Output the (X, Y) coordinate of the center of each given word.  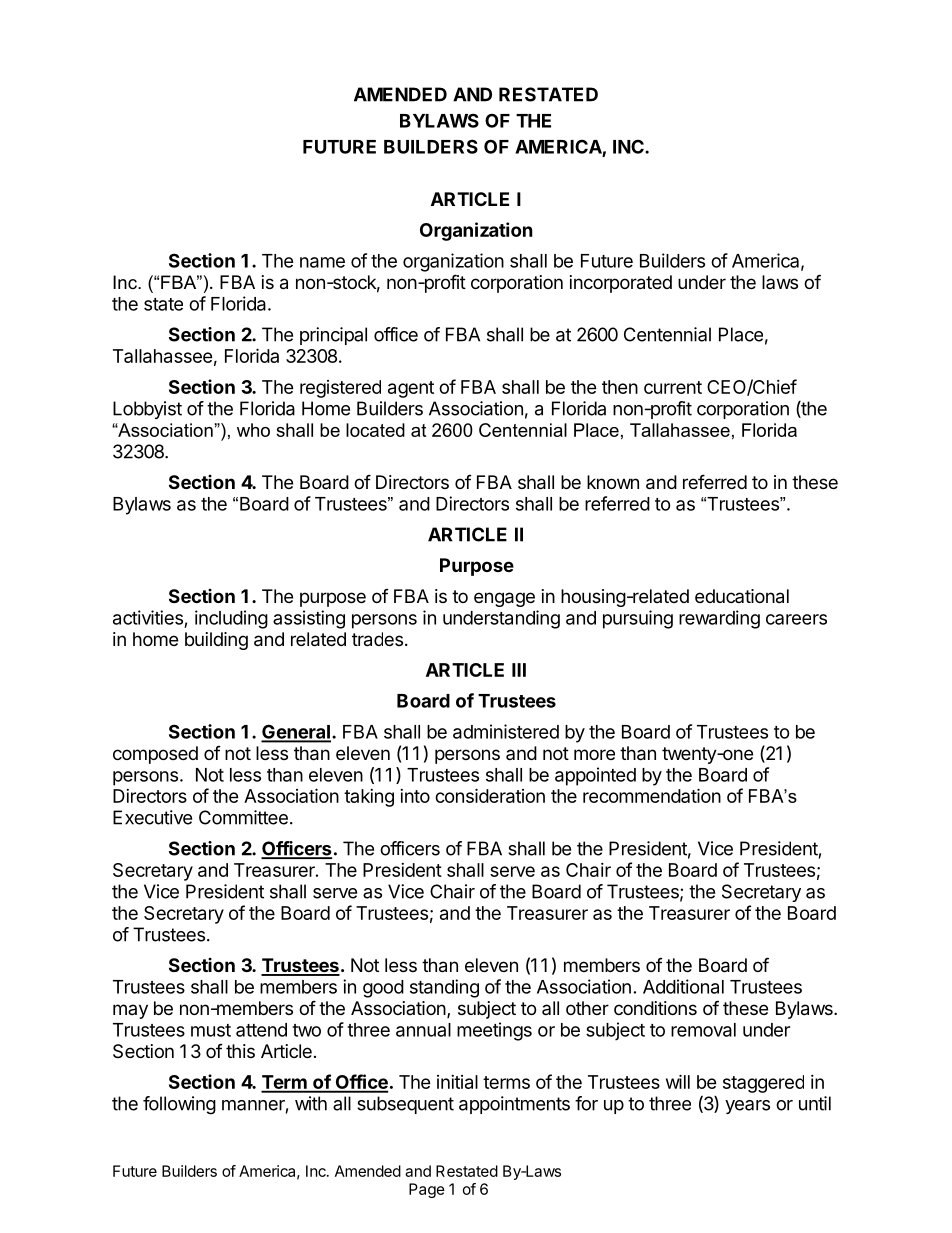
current (673, 387)
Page (427, 1190)
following (179, 1105)
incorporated (621, 284)
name (322, 262)
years (747, 1107)
